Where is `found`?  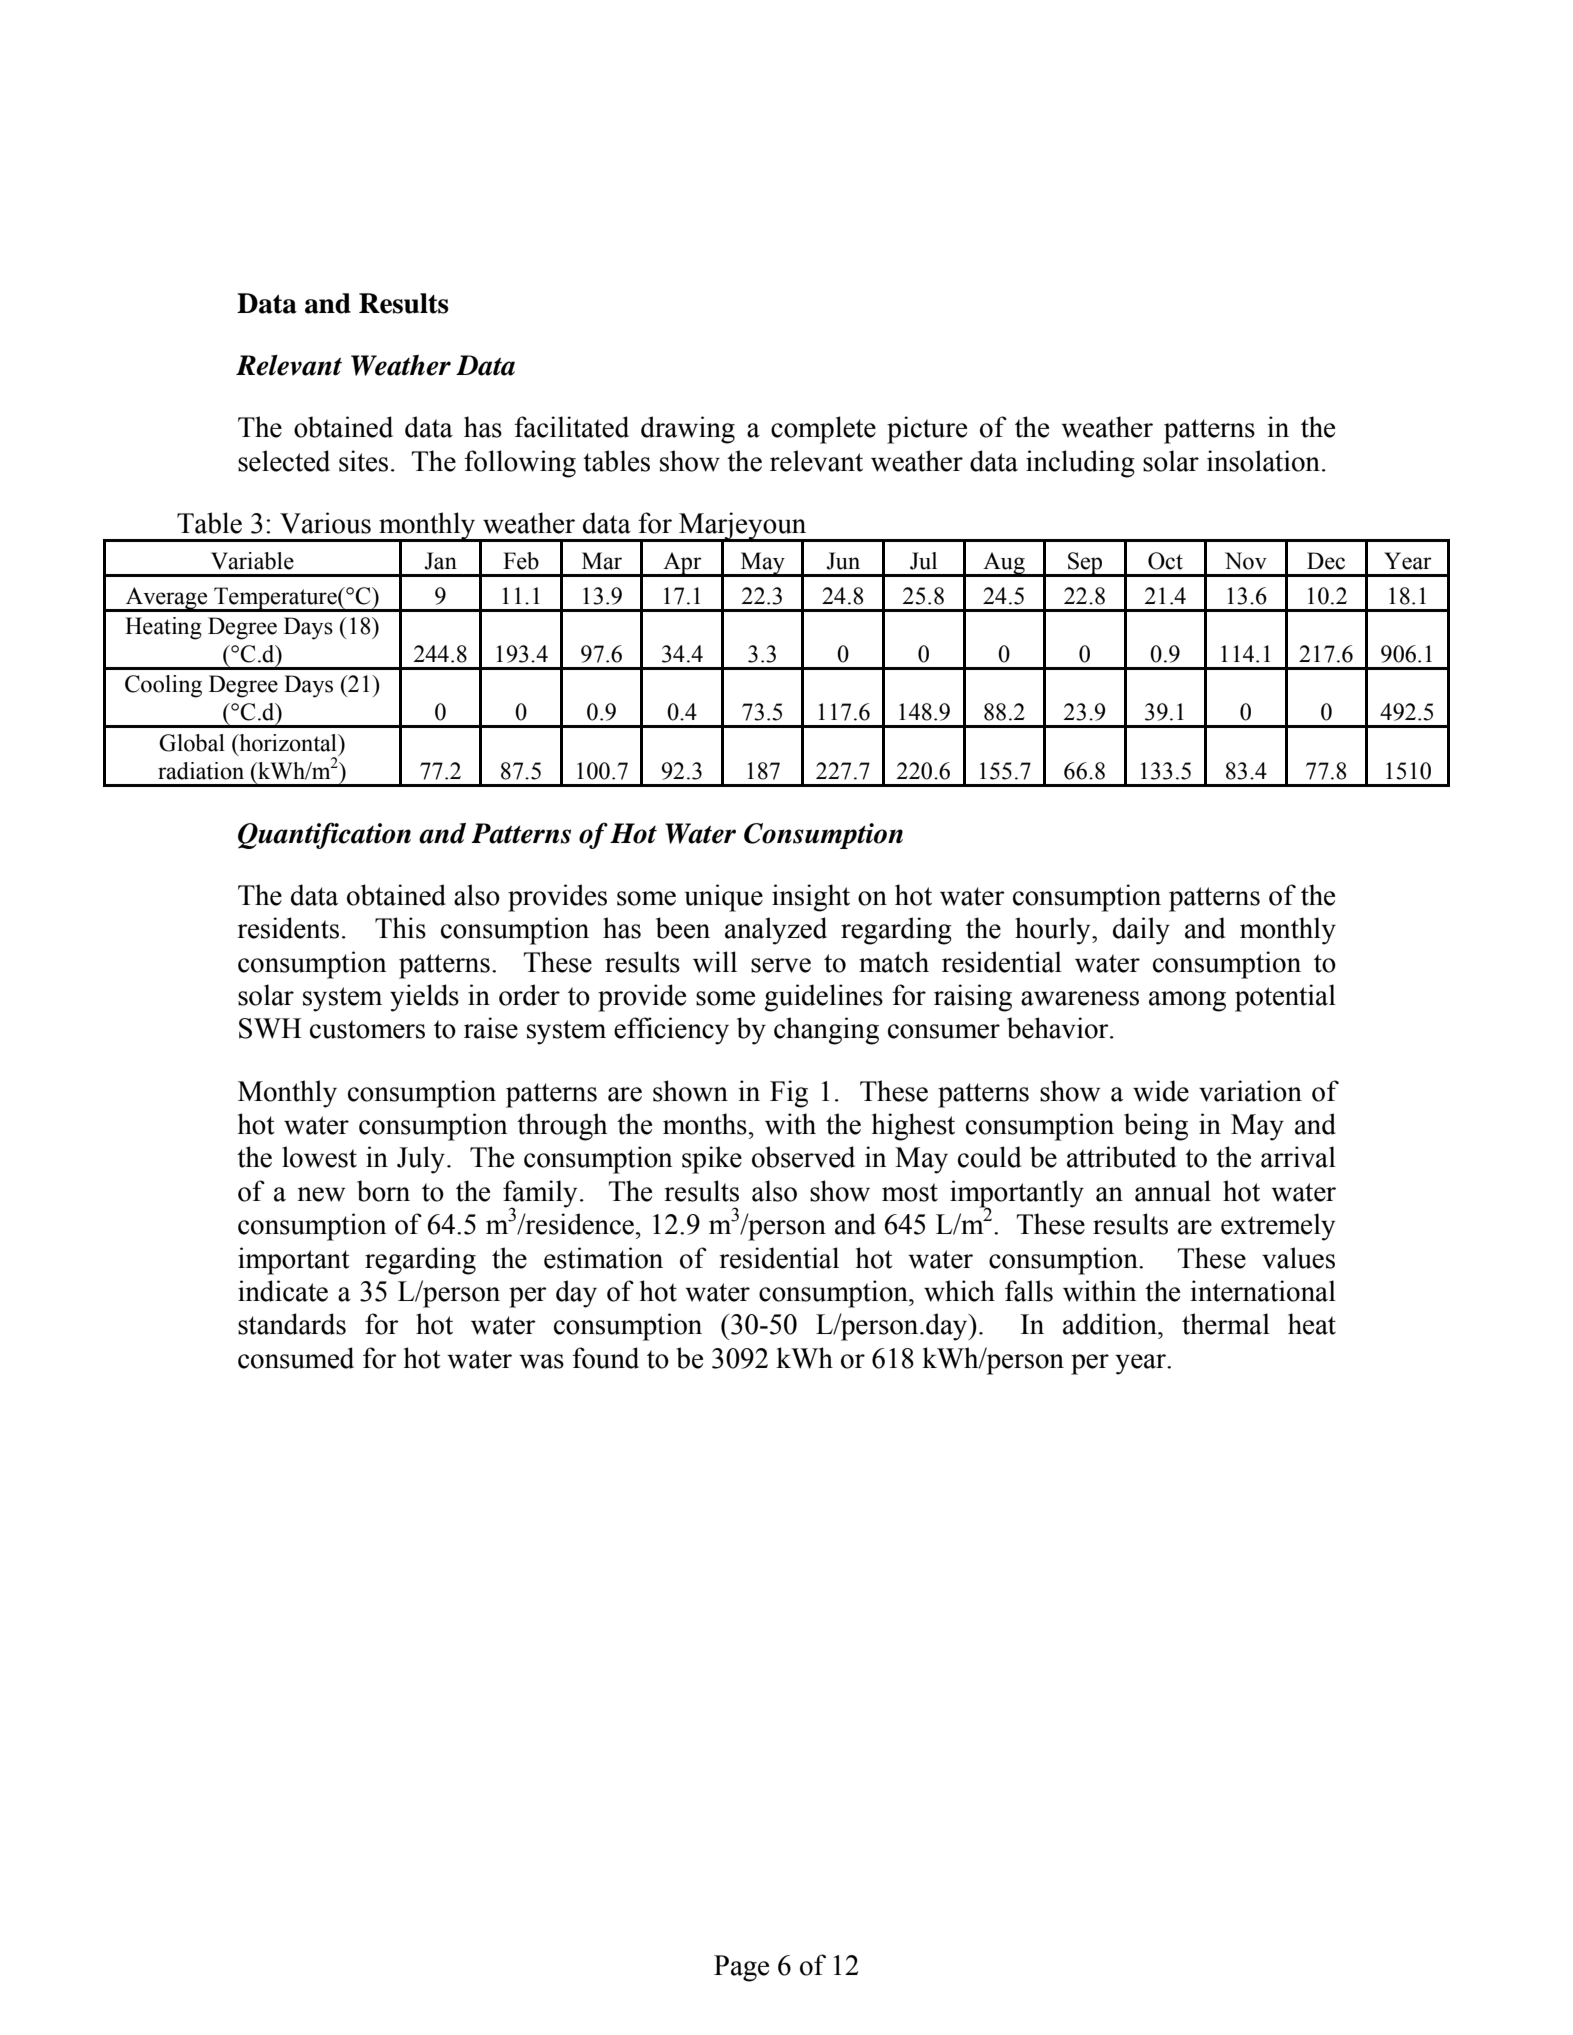 found is located at coordinates (605, 1358).
